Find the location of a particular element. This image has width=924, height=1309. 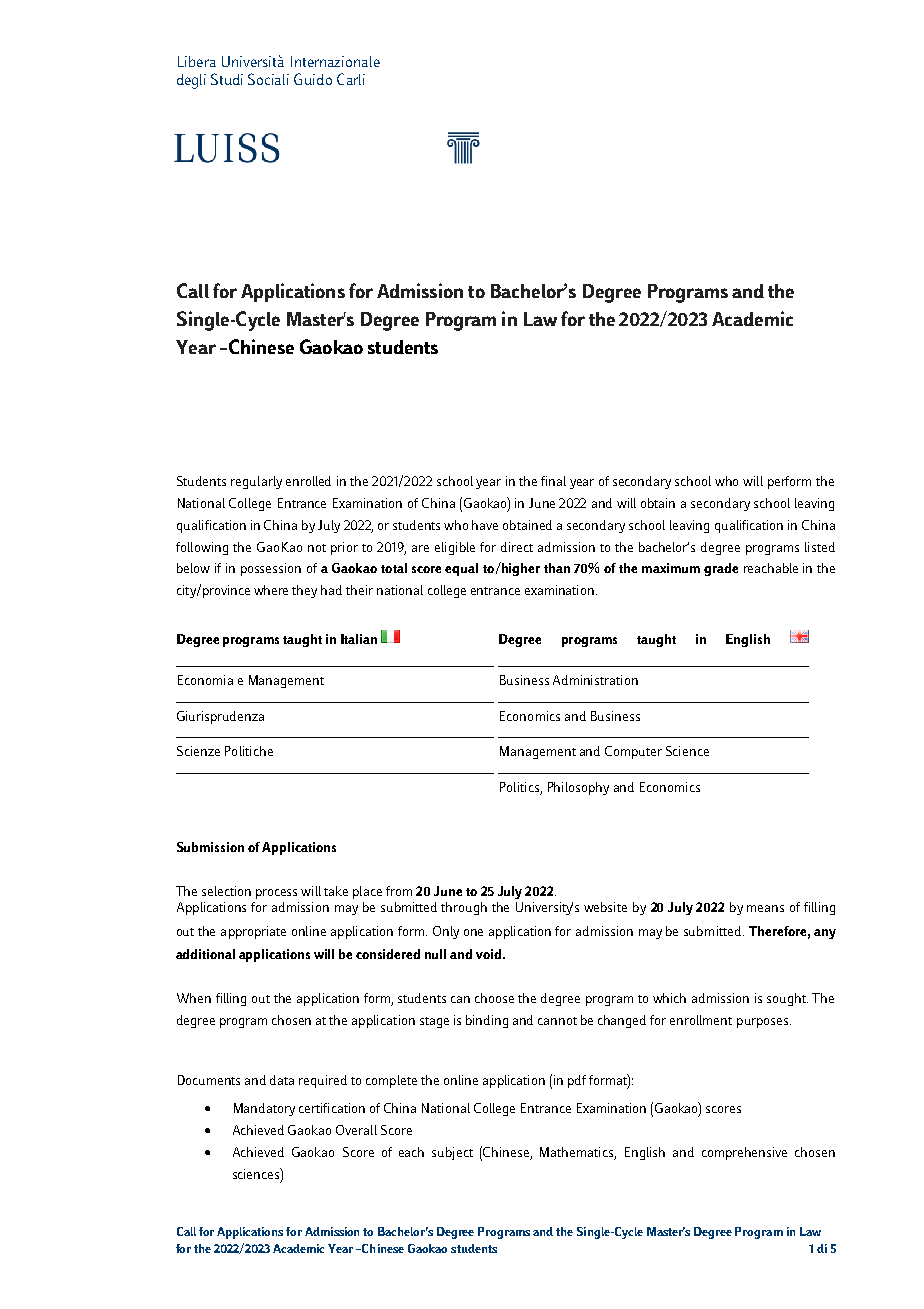

Guido is located at coordinates (313, 79).
